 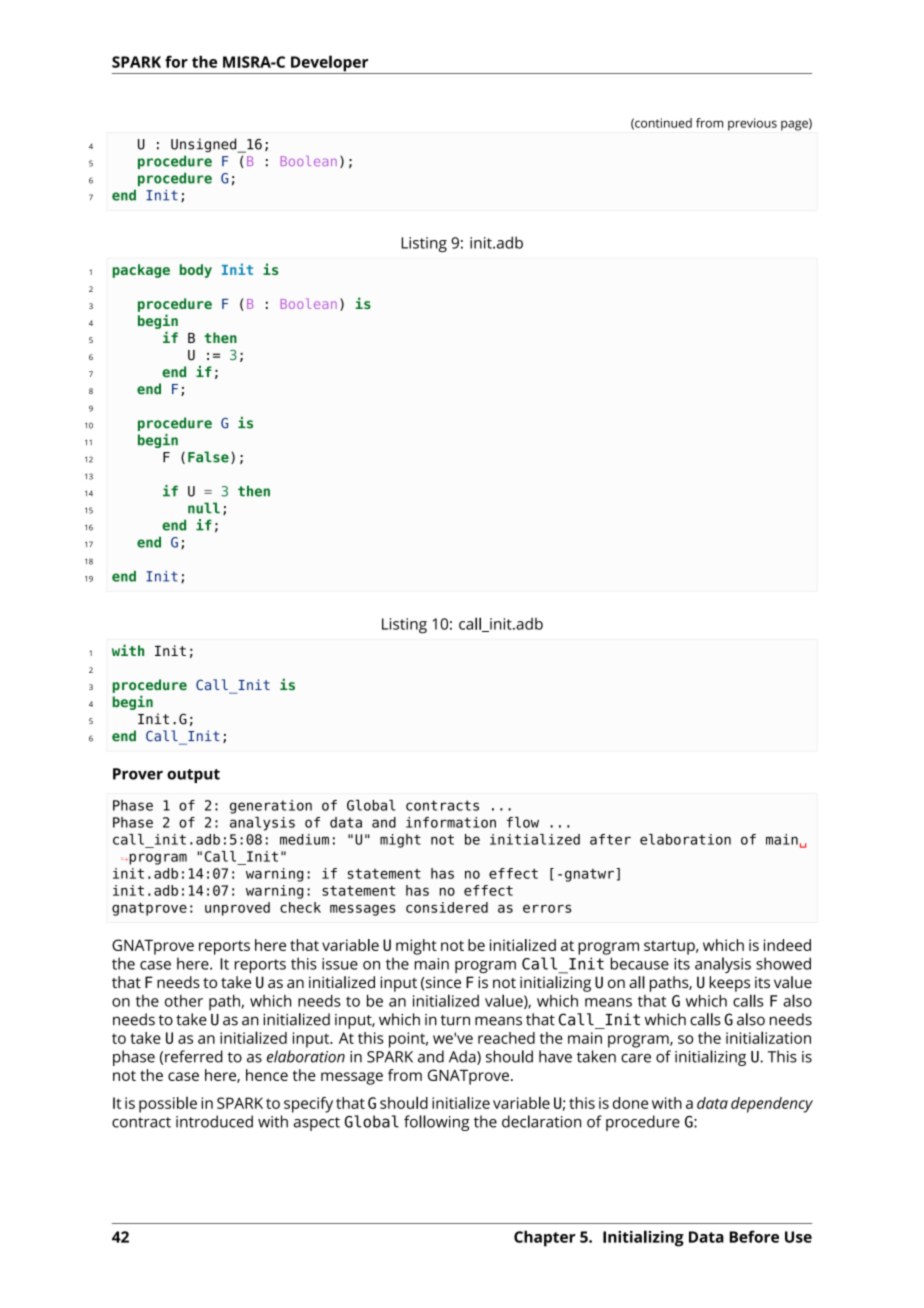 I want to click on body, so click(x=196, y=271).
